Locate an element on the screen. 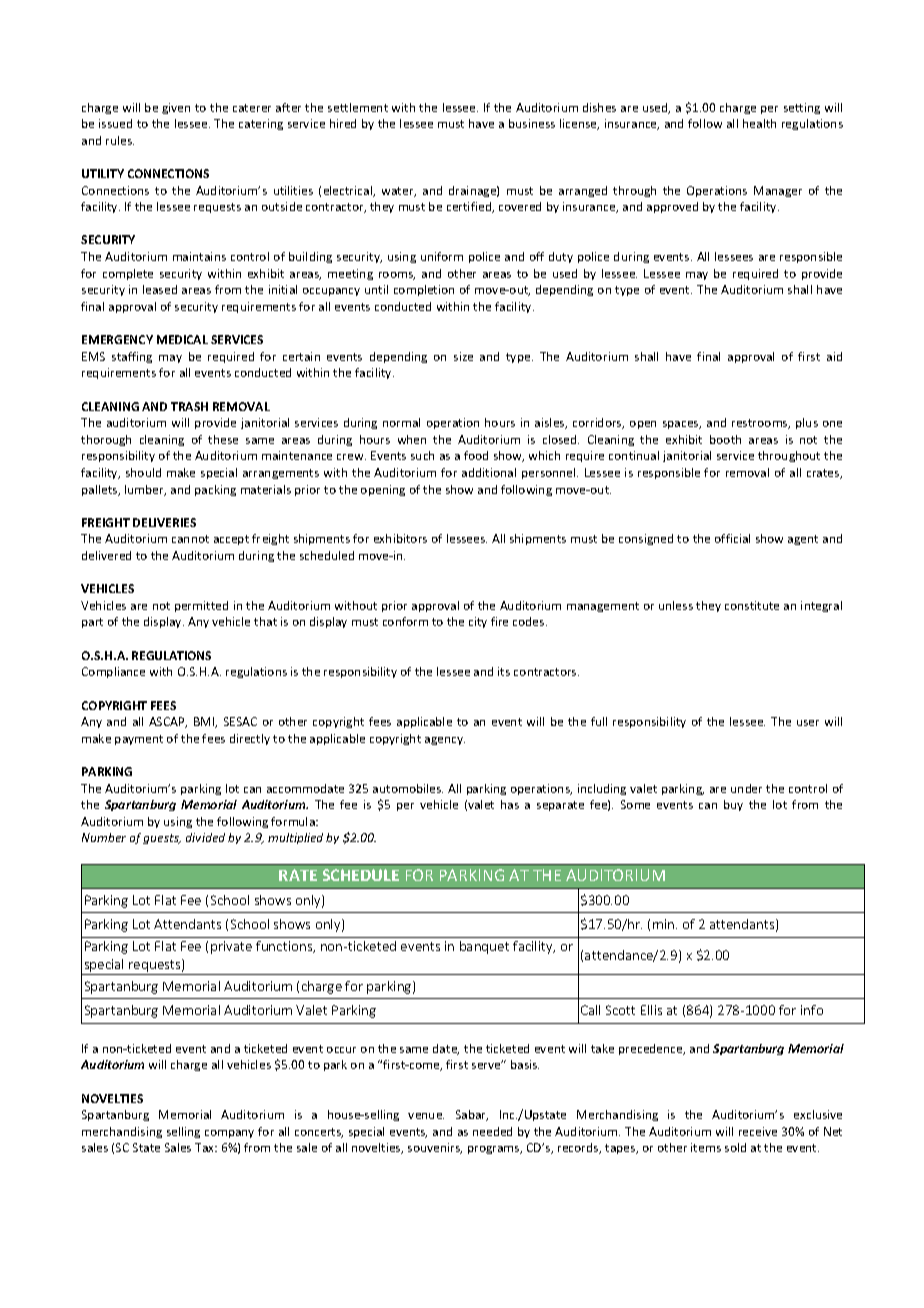 This screenshot has width=924, height=1308. TRASH is located at coordinates (189, 406).
